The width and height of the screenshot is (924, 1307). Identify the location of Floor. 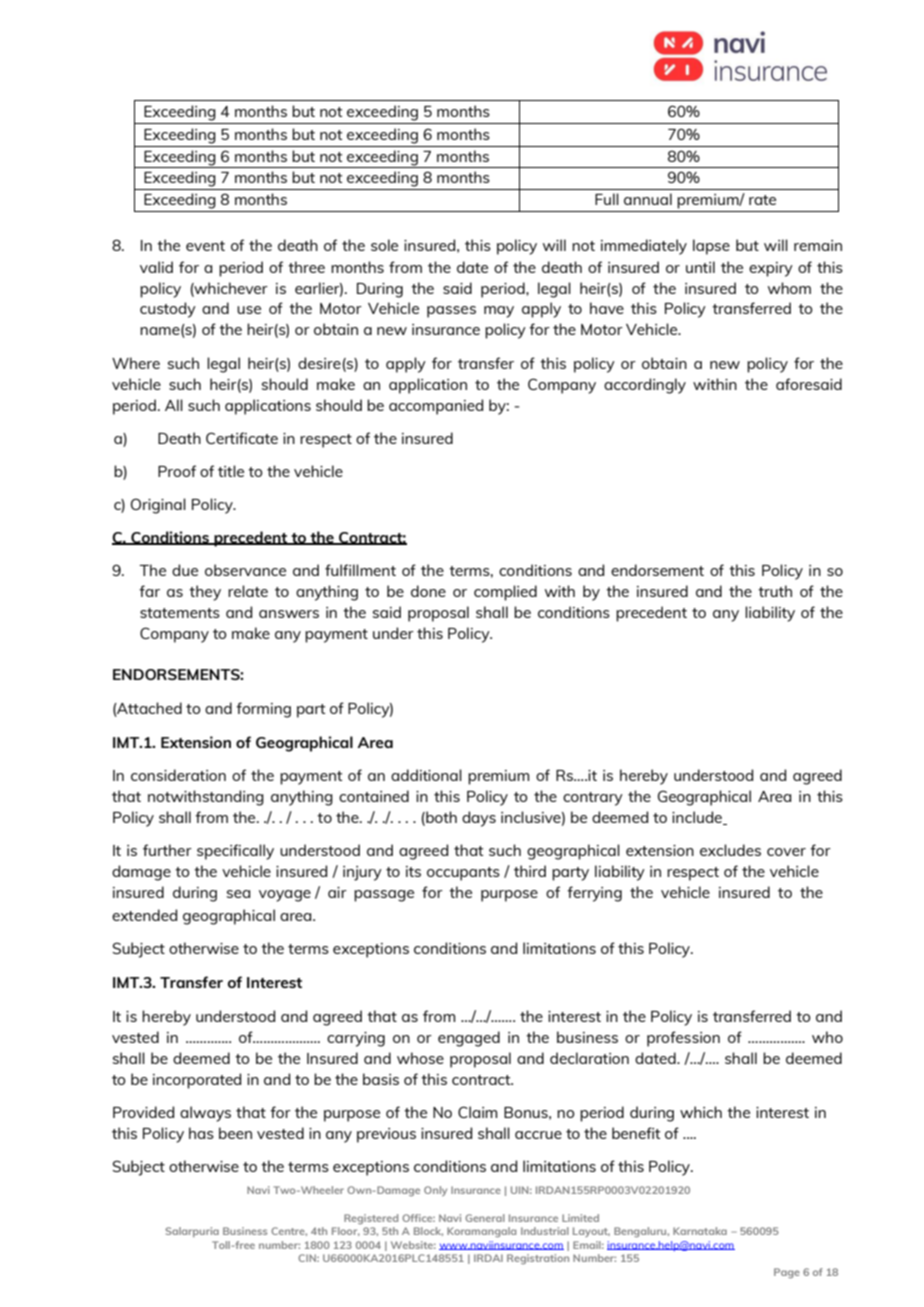
(346, 1231).
